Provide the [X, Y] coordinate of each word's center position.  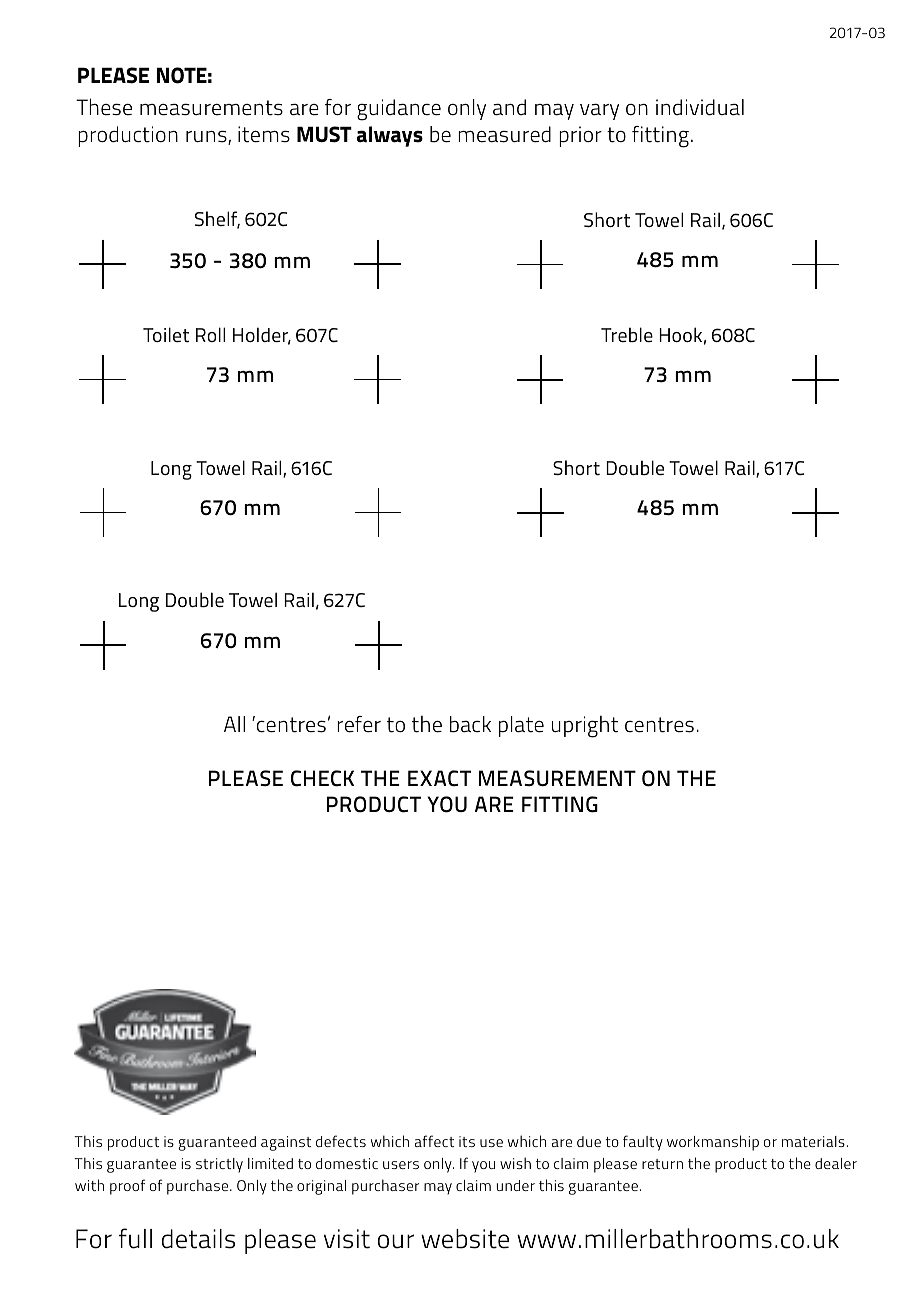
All [234, 724]
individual [700, 107]
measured [504, 134]
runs [207, 138]
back [470, 724]
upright [585, 727]
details [198, 1239]
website [465, 1239]
